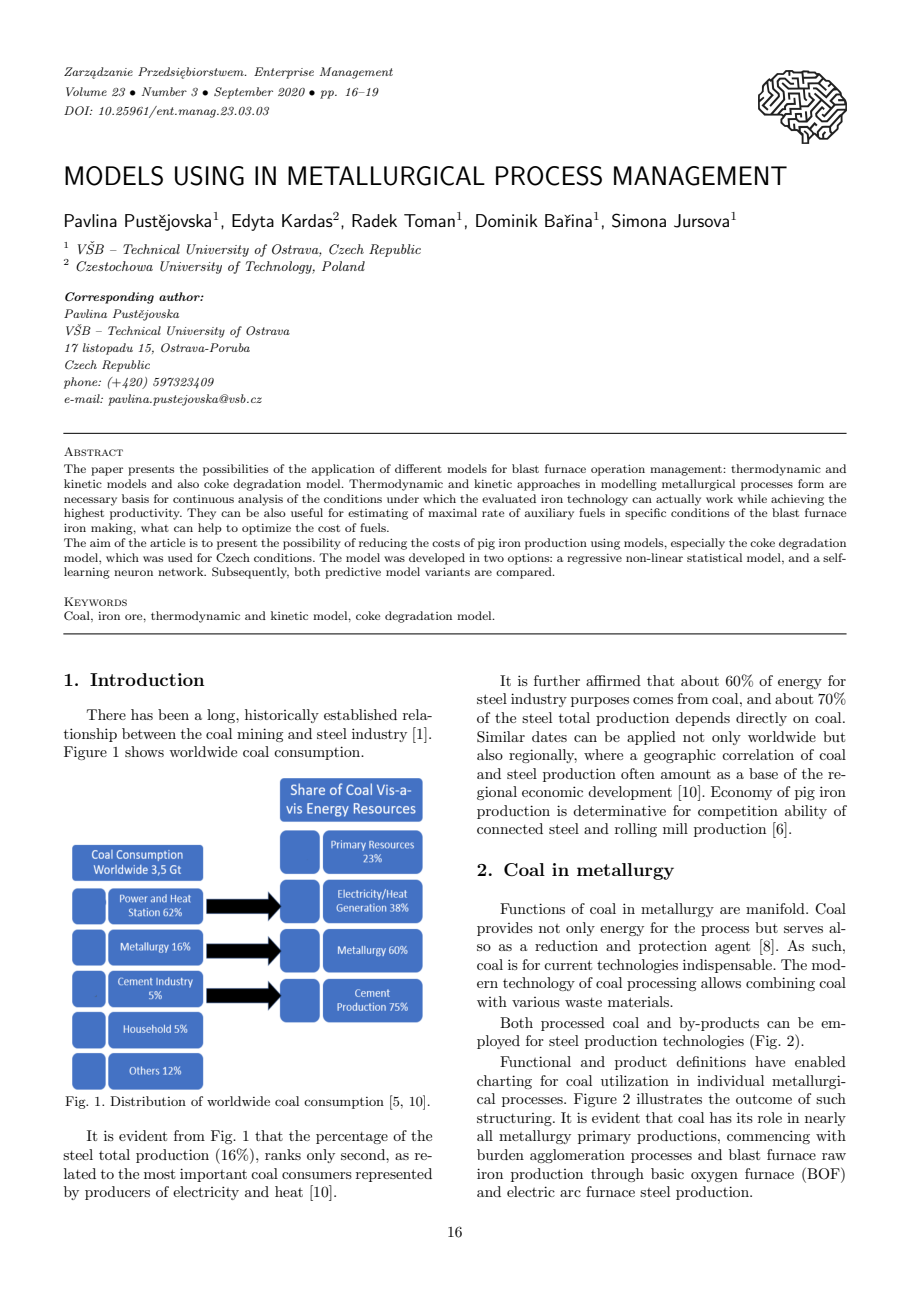  I want to click on Number, so click(164, 91).
